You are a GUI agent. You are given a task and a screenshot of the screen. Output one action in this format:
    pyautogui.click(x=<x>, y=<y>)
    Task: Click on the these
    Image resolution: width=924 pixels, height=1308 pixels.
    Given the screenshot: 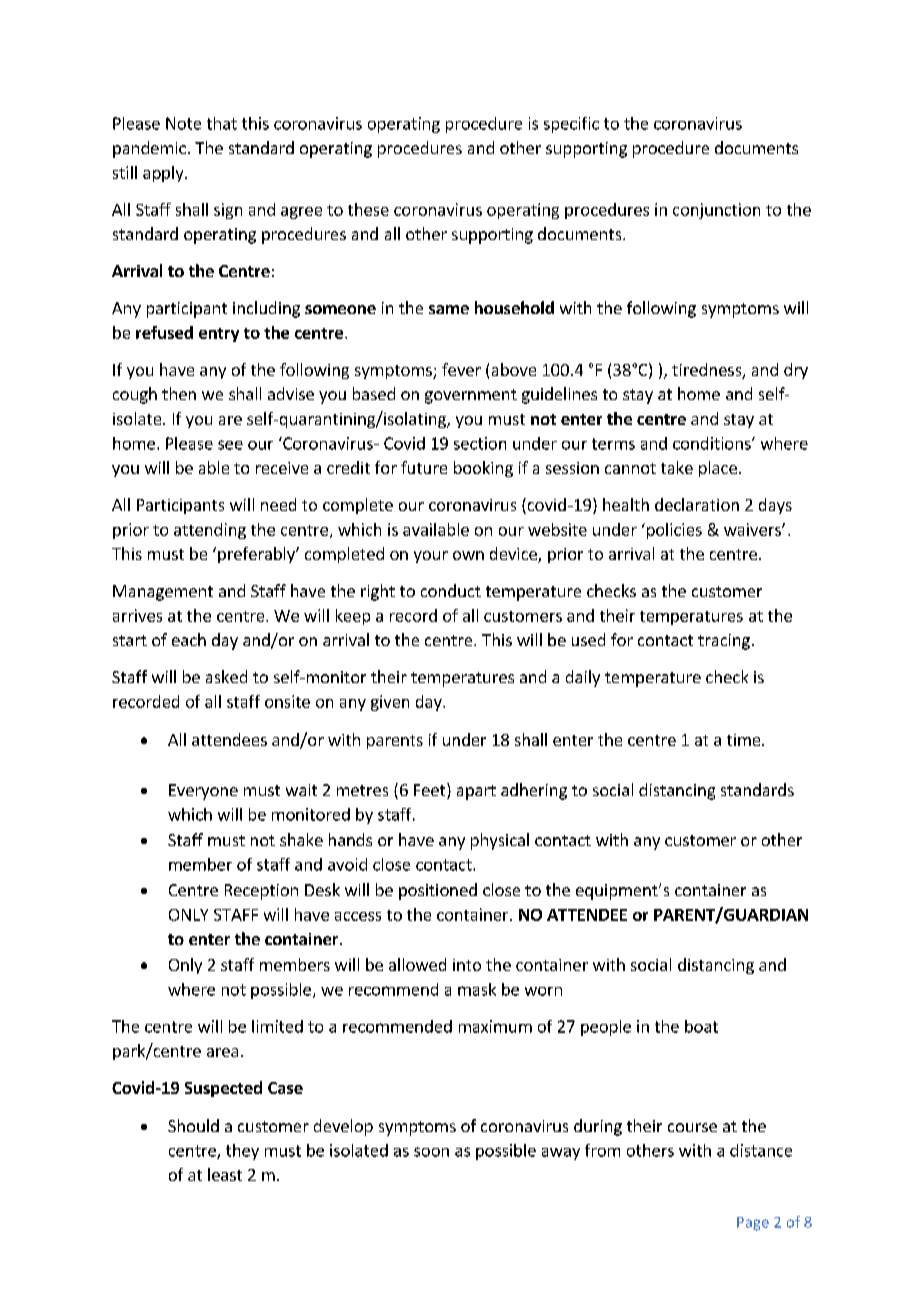 What is the action you would take?
    pyautogui.click(x=368, y=209)
